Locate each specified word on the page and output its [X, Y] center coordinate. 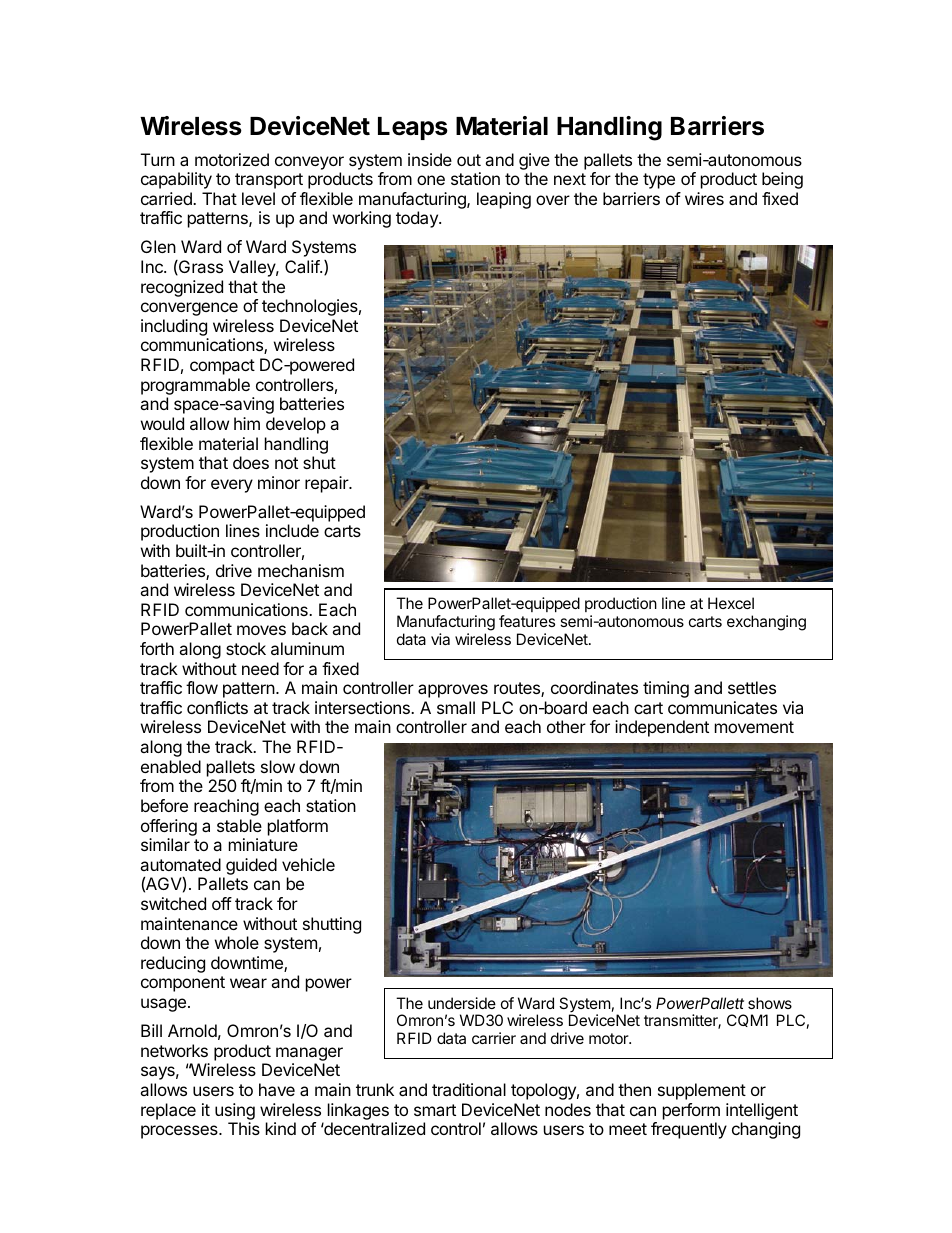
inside [430, 159]
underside [462, 1003]
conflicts [217, 707]
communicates [722, 707]
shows [770, 1003]
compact [222, 367]
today [418, 219]
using [235, 1111]
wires [704, 198]
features [527, 621]
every [232, 486]
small [456, 707]
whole [237, 942]
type [659, 181]
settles [752, 687]
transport [269, 181]
